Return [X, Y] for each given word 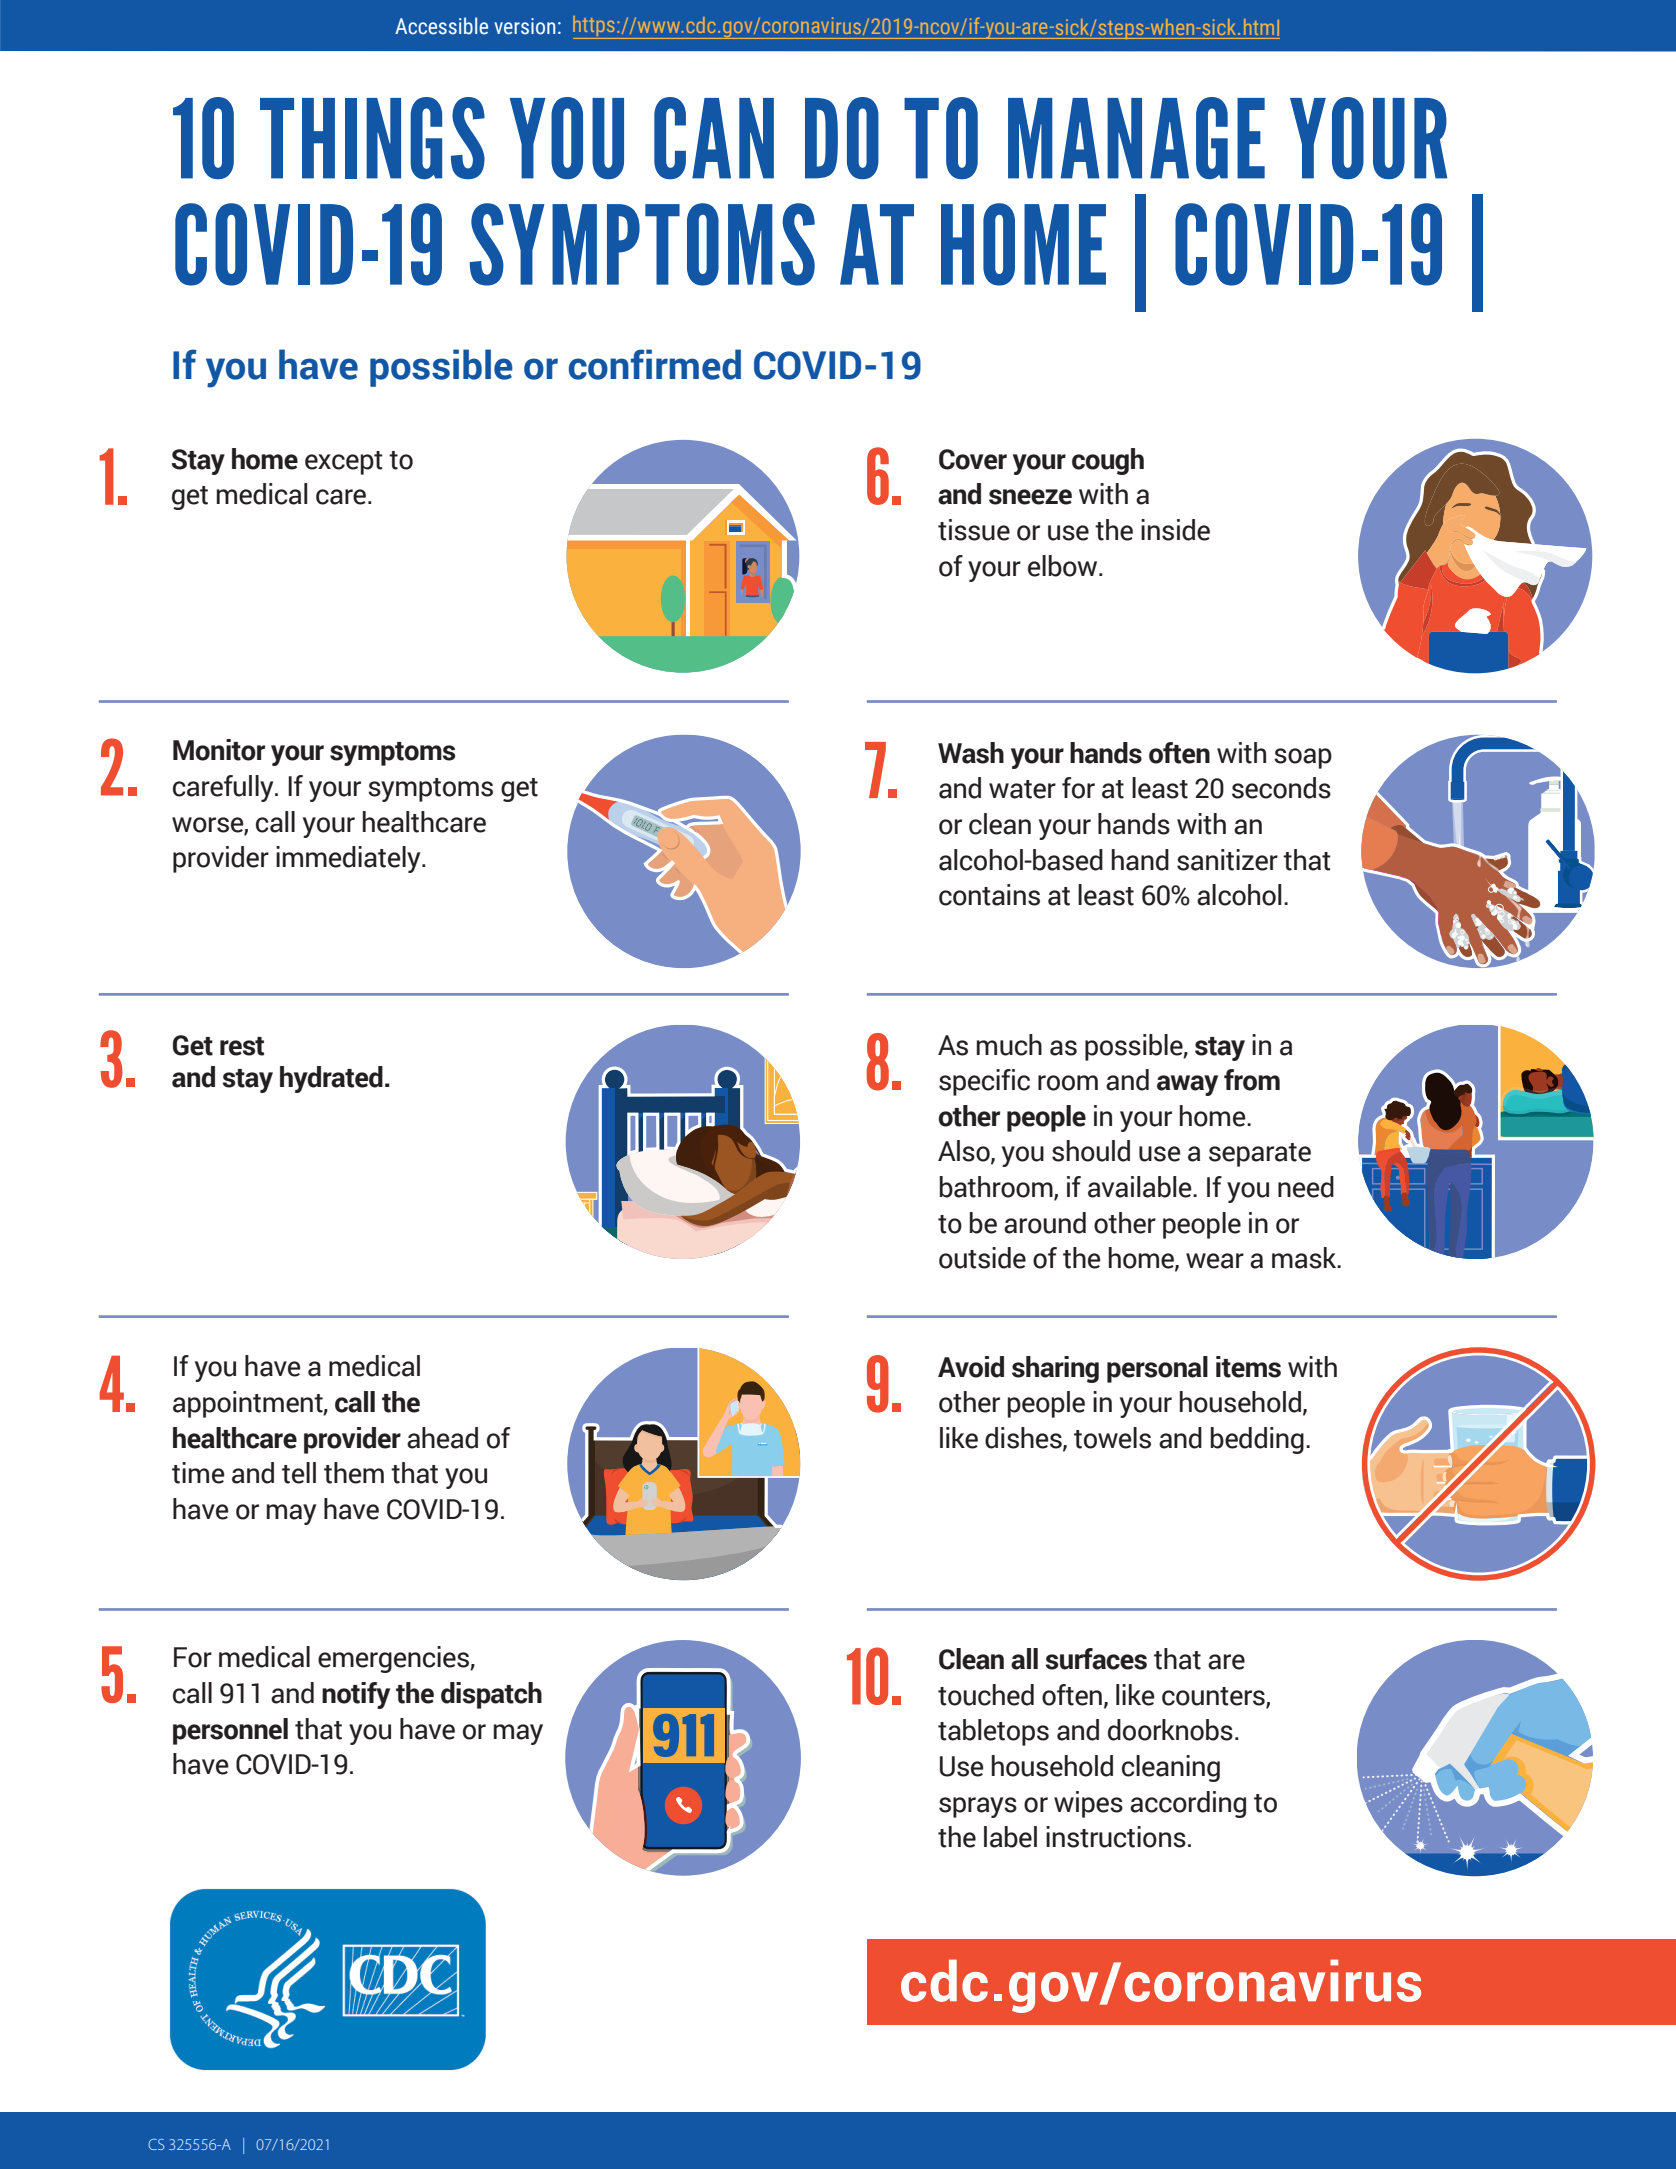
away [1187, 1085]
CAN [714, 138]
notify [356, 1695]
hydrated [331, 1079]
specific [984, 1082]
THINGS [372, 138]
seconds [1281, 788]
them [354, 1473]
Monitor [219, 750]
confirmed [655, 364]
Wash [971, 753]
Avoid [971, 1367]
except [344, 463]
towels [1112, 1438]
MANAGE [1136, 138]
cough [1108, 461]
